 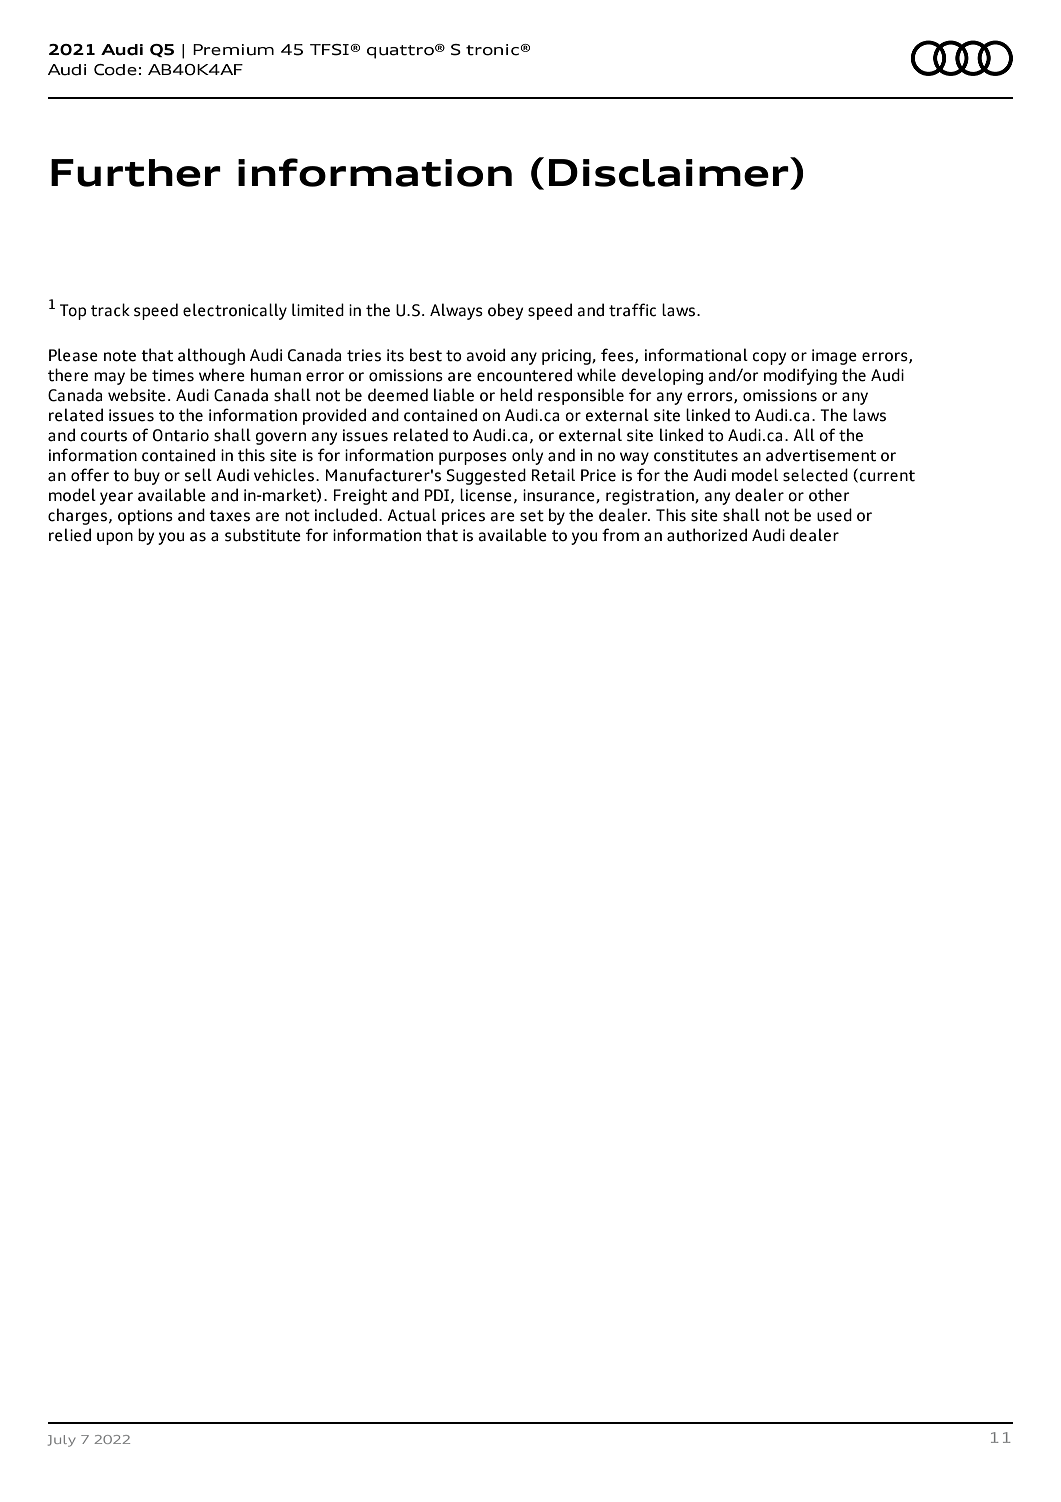 What do you see at coordinates (145, 517) in the screenshot?
I see `options` at bounding box center [145, 517].
